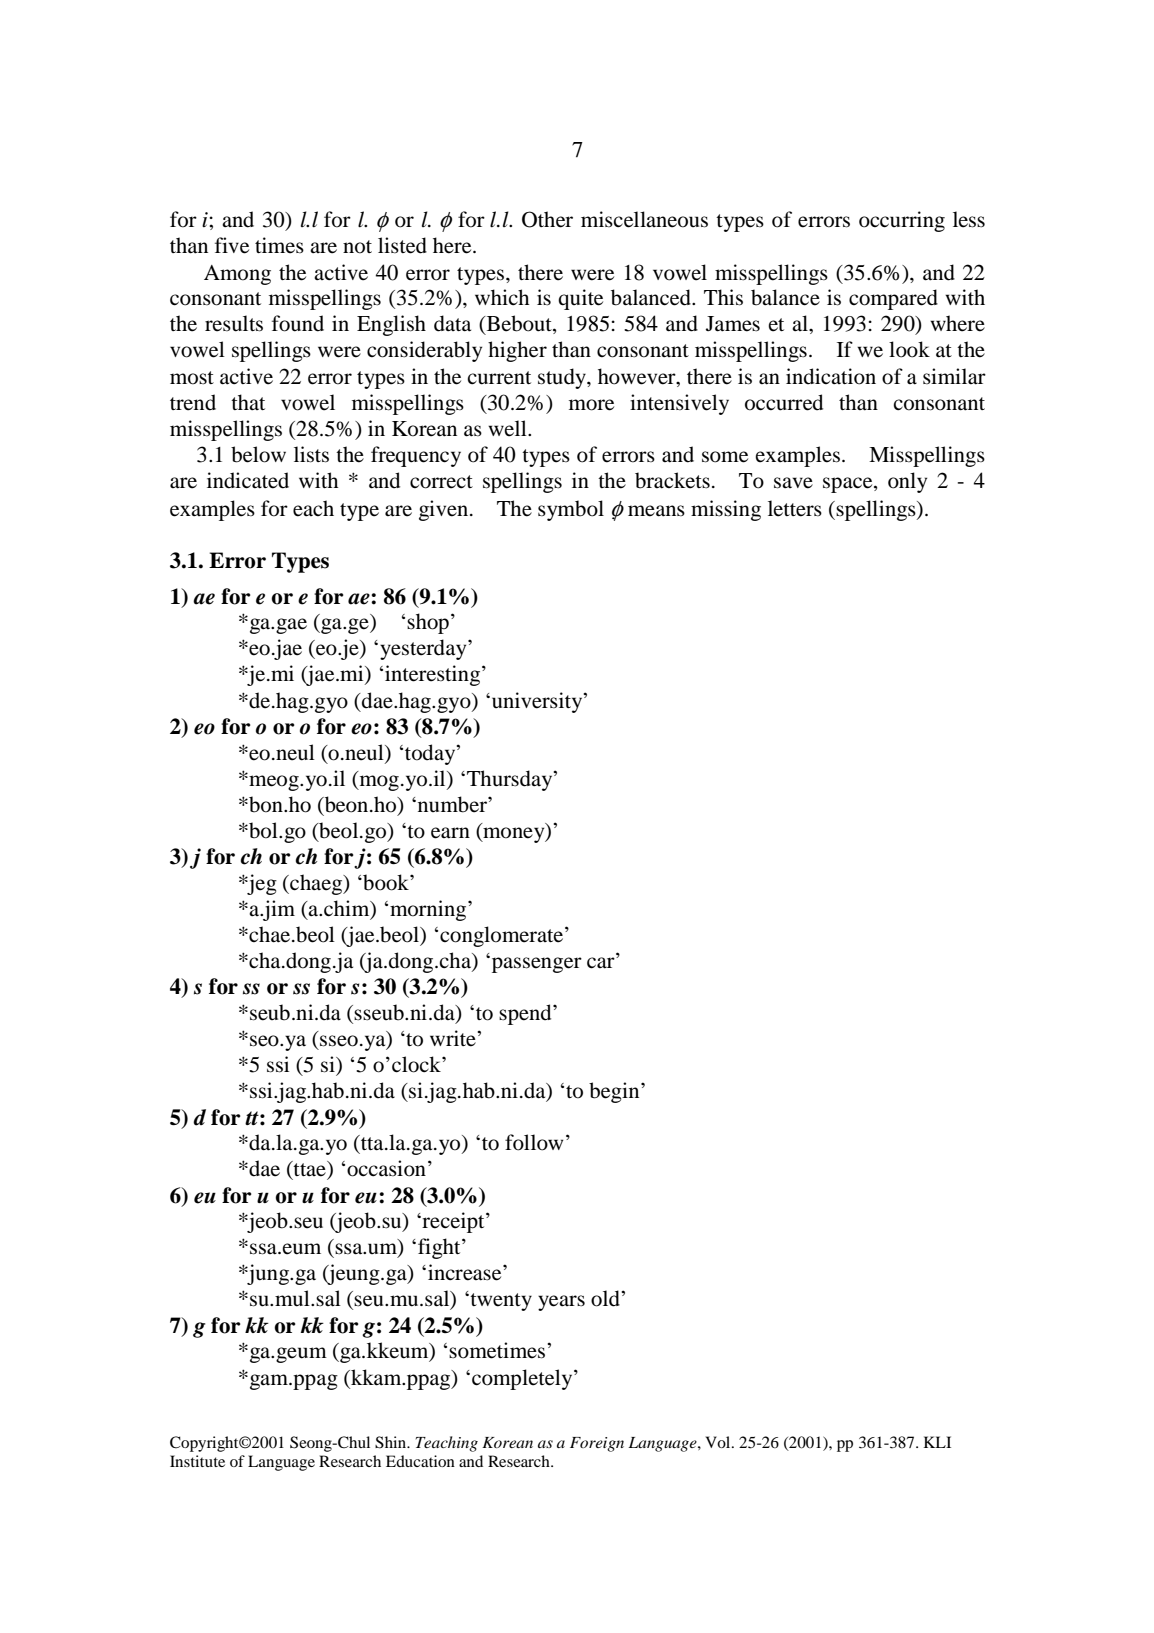 The width and height of the screenshot is (1154, 1633). What do you see at coordinates (580, 299) in the screenshot?
I see `quite` at bounding box center [580, 299].
